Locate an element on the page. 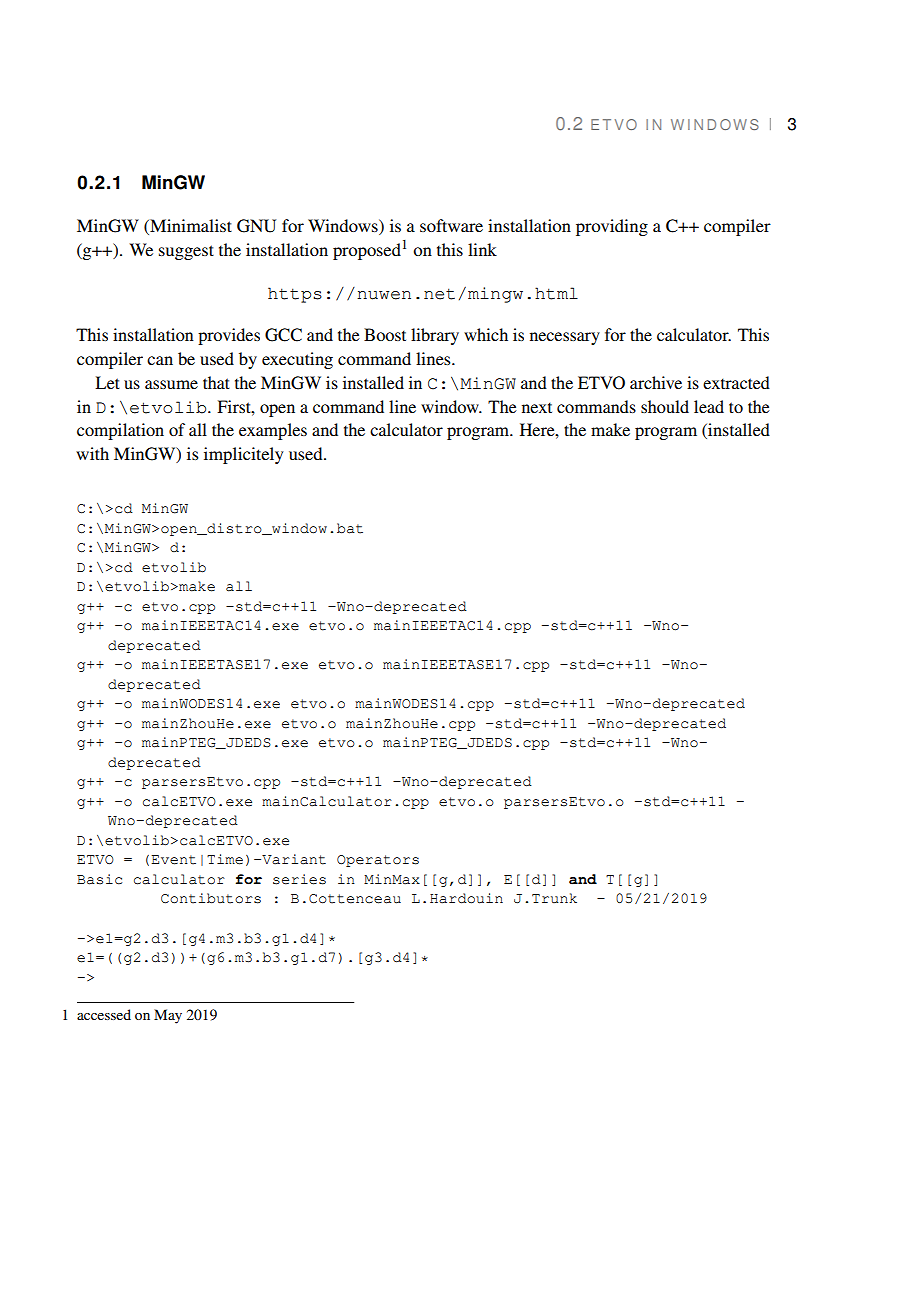 The image size is (924, 1308). implicitely is located at coordinates (244, 455).
